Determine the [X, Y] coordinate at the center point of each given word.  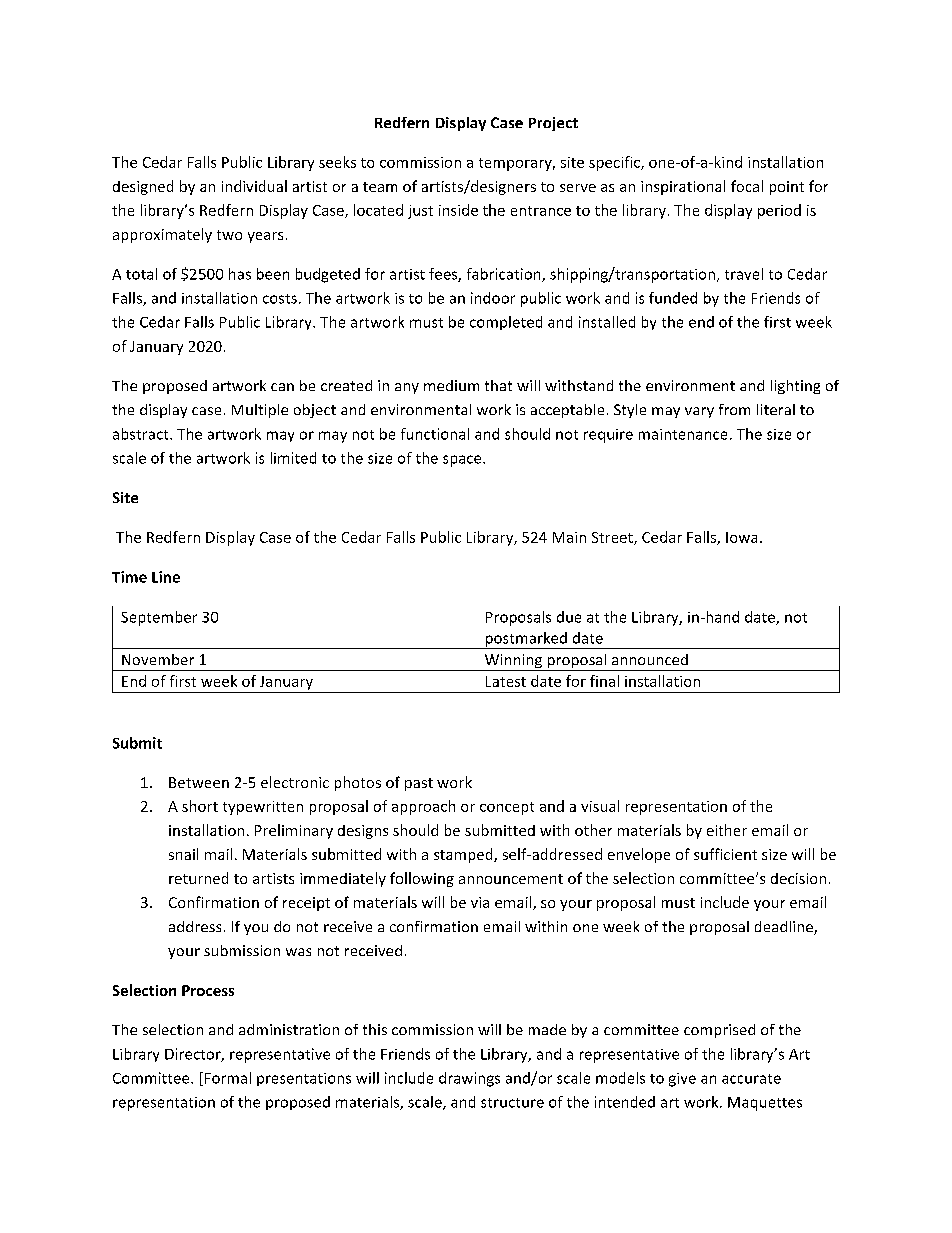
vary [699, 412]
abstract [142, 434]
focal [747, 186]
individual [254, 186]
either [727, 830]
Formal [226, 1079]
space [463, 461]
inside [458, 210]
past [419, 784]
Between [199, 782]
